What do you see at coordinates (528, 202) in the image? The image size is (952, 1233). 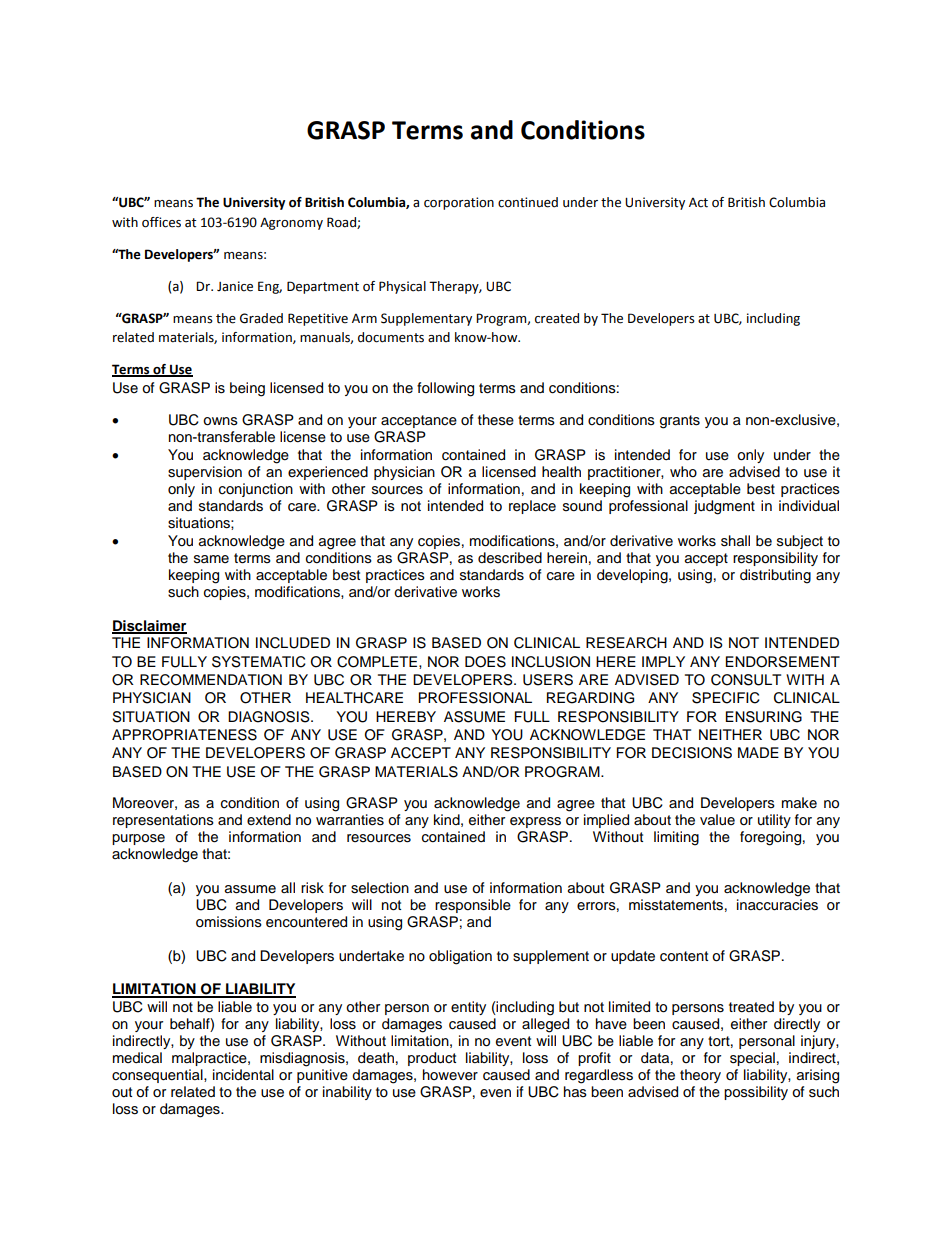 I see `continued` at bounding box center [528, 202].
